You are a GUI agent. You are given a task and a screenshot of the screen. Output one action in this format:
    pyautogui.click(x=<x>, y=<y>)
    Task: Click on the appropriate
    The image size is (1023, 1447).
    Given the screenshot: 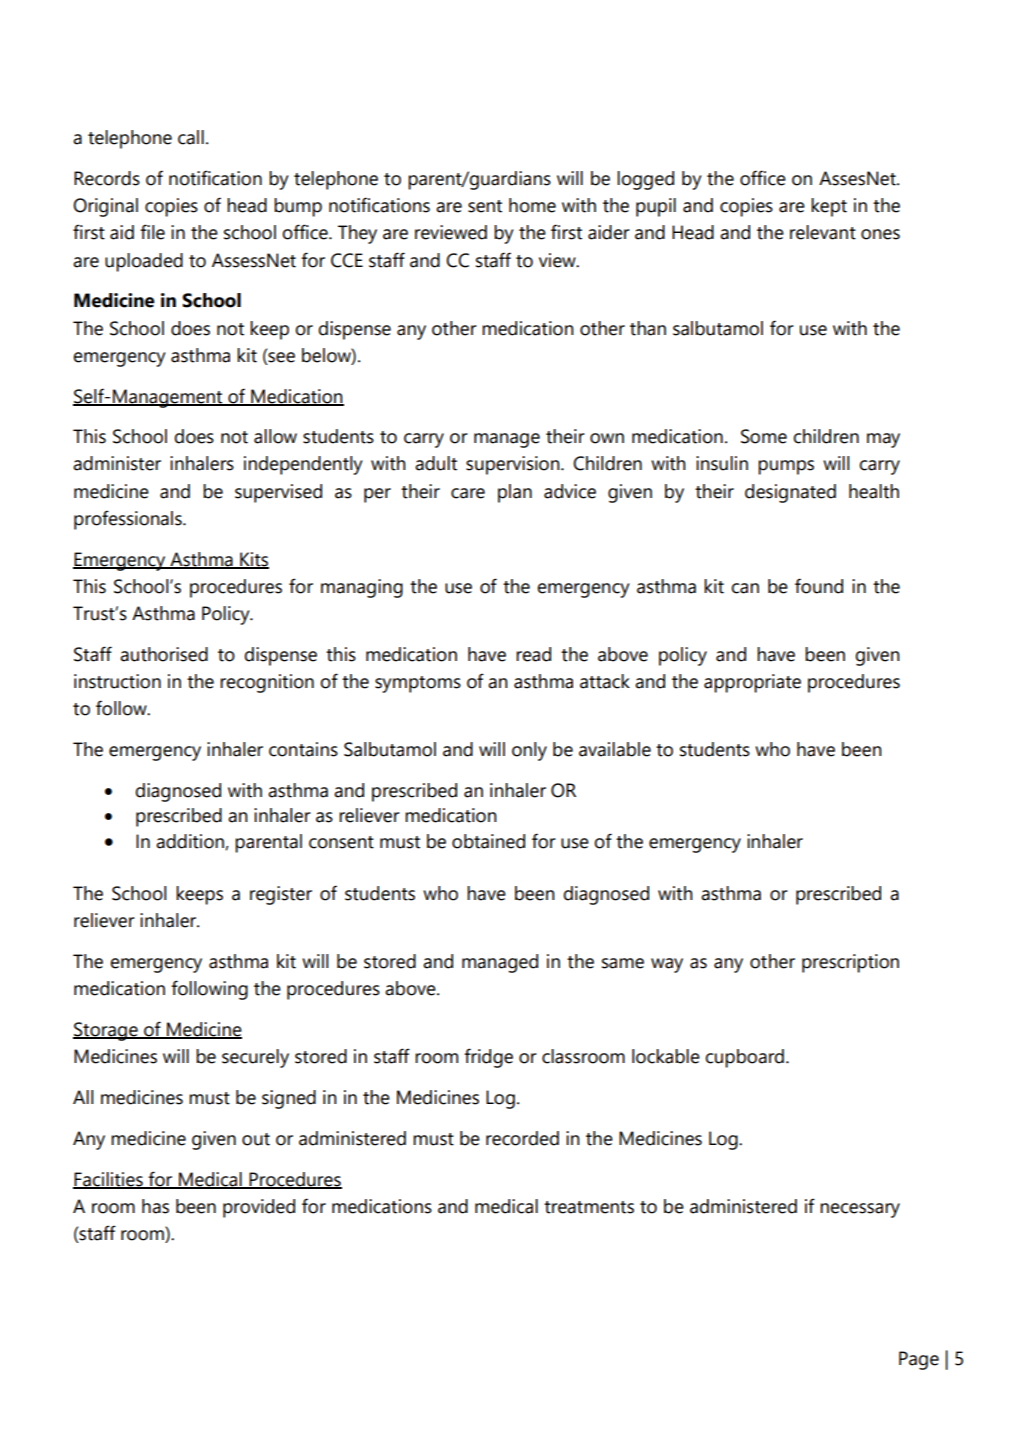 What is the action you would take?
    pyautogui.click(x=752, y=683)
